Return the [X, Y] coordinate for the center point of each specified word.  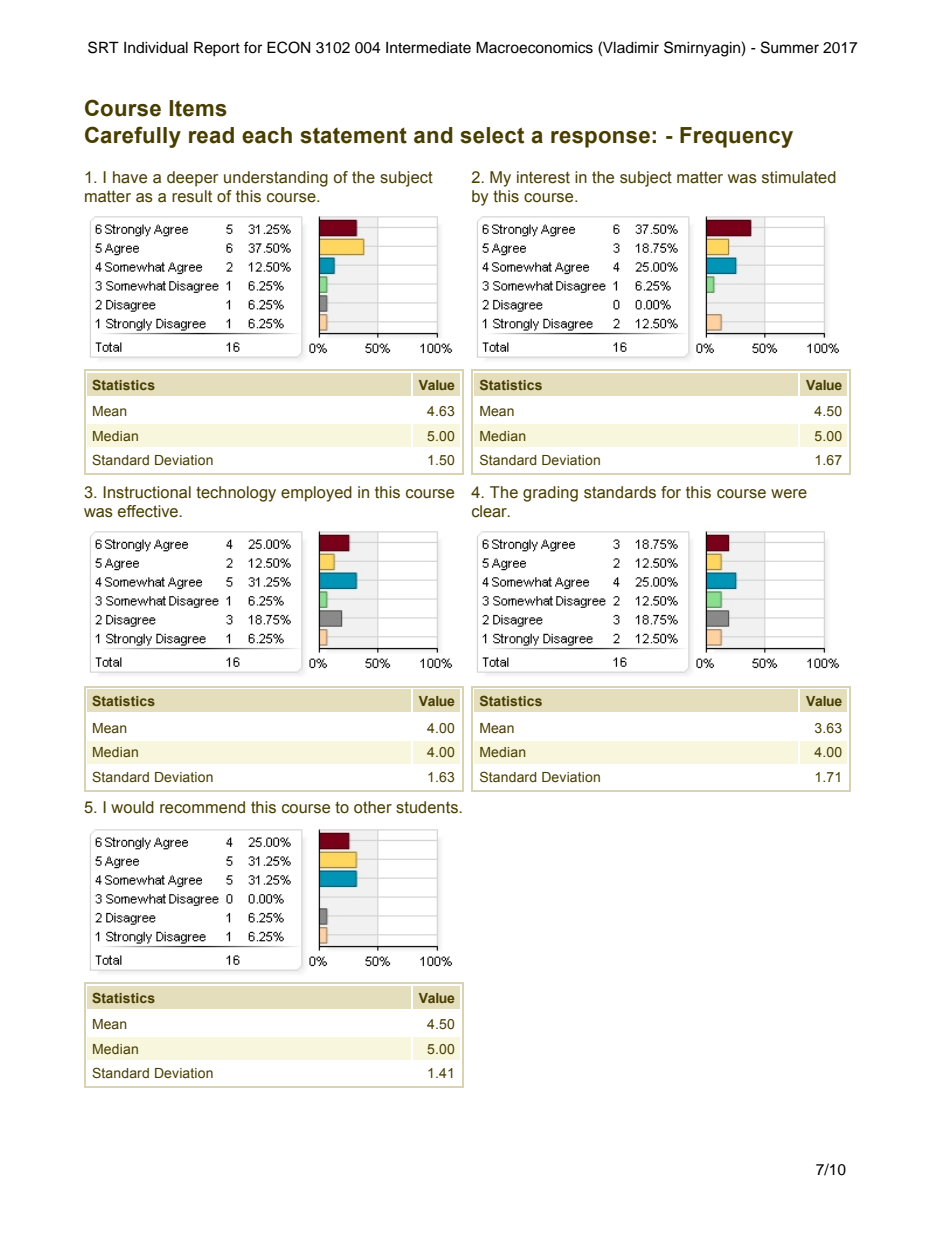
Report [217, 49]
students [428, 807]
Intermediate [428, 48]
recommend [202, 807]
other [373, 807]
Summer [790, 47]
